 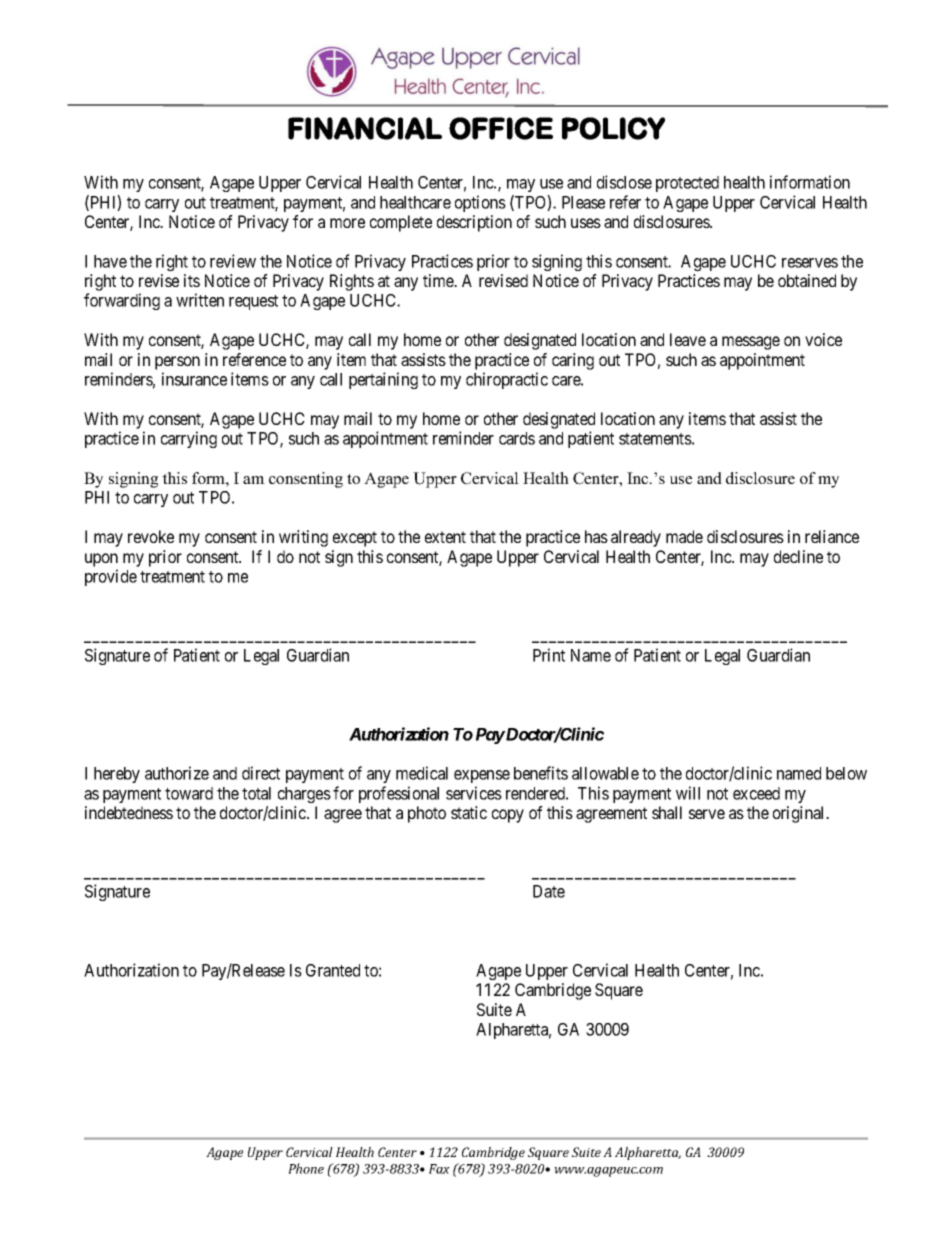 I want to click on original, so click(x=800, y=814).
